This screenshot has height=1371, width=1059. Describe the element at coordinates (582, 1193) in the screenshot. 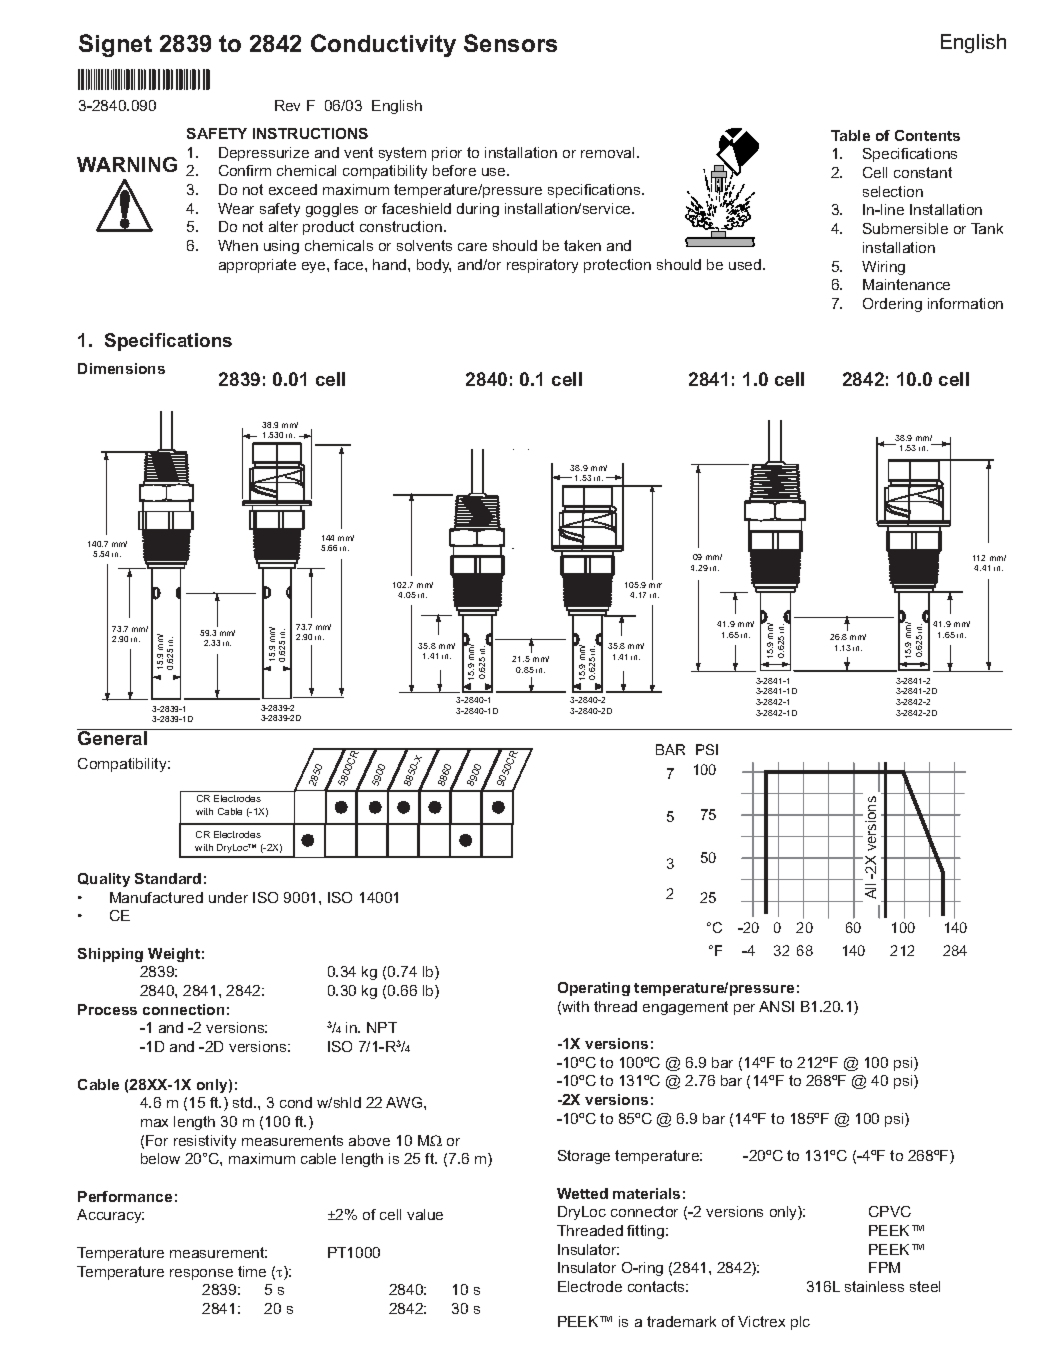

I see `Wetted` at that location.
